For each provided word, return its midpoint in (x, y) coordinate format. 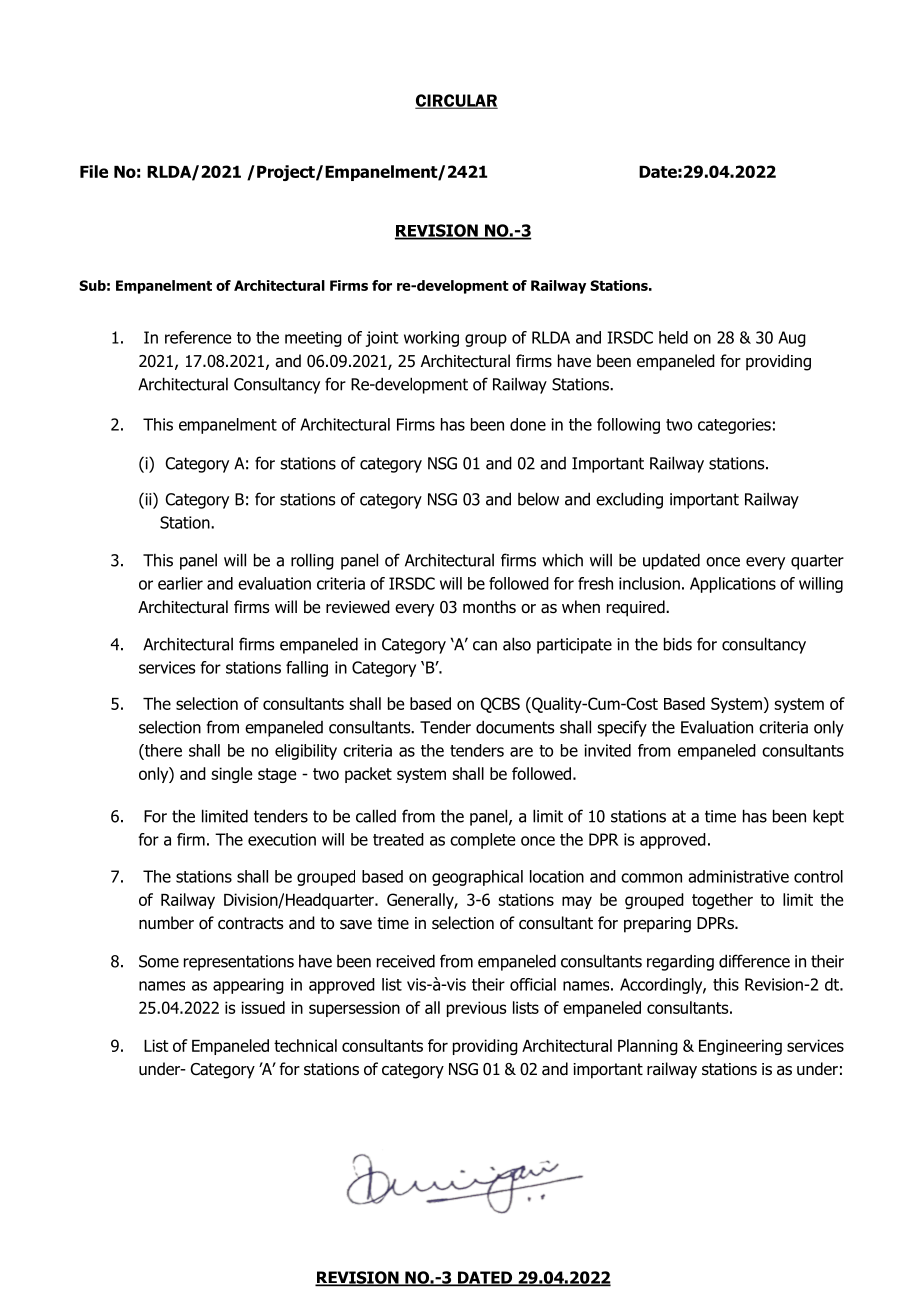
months (489, 607)
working (431, 339)
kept (828, 817)
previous (476, 1009)
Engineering (740, 1047)
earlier (180, 583)
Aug (792, 339)
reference (198, 337)
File (94, 171)
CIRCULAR (456, 101)
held (673, 337)
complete (483, 841)
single (231, 775)
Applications (733, 585)
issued (263, 1007)
